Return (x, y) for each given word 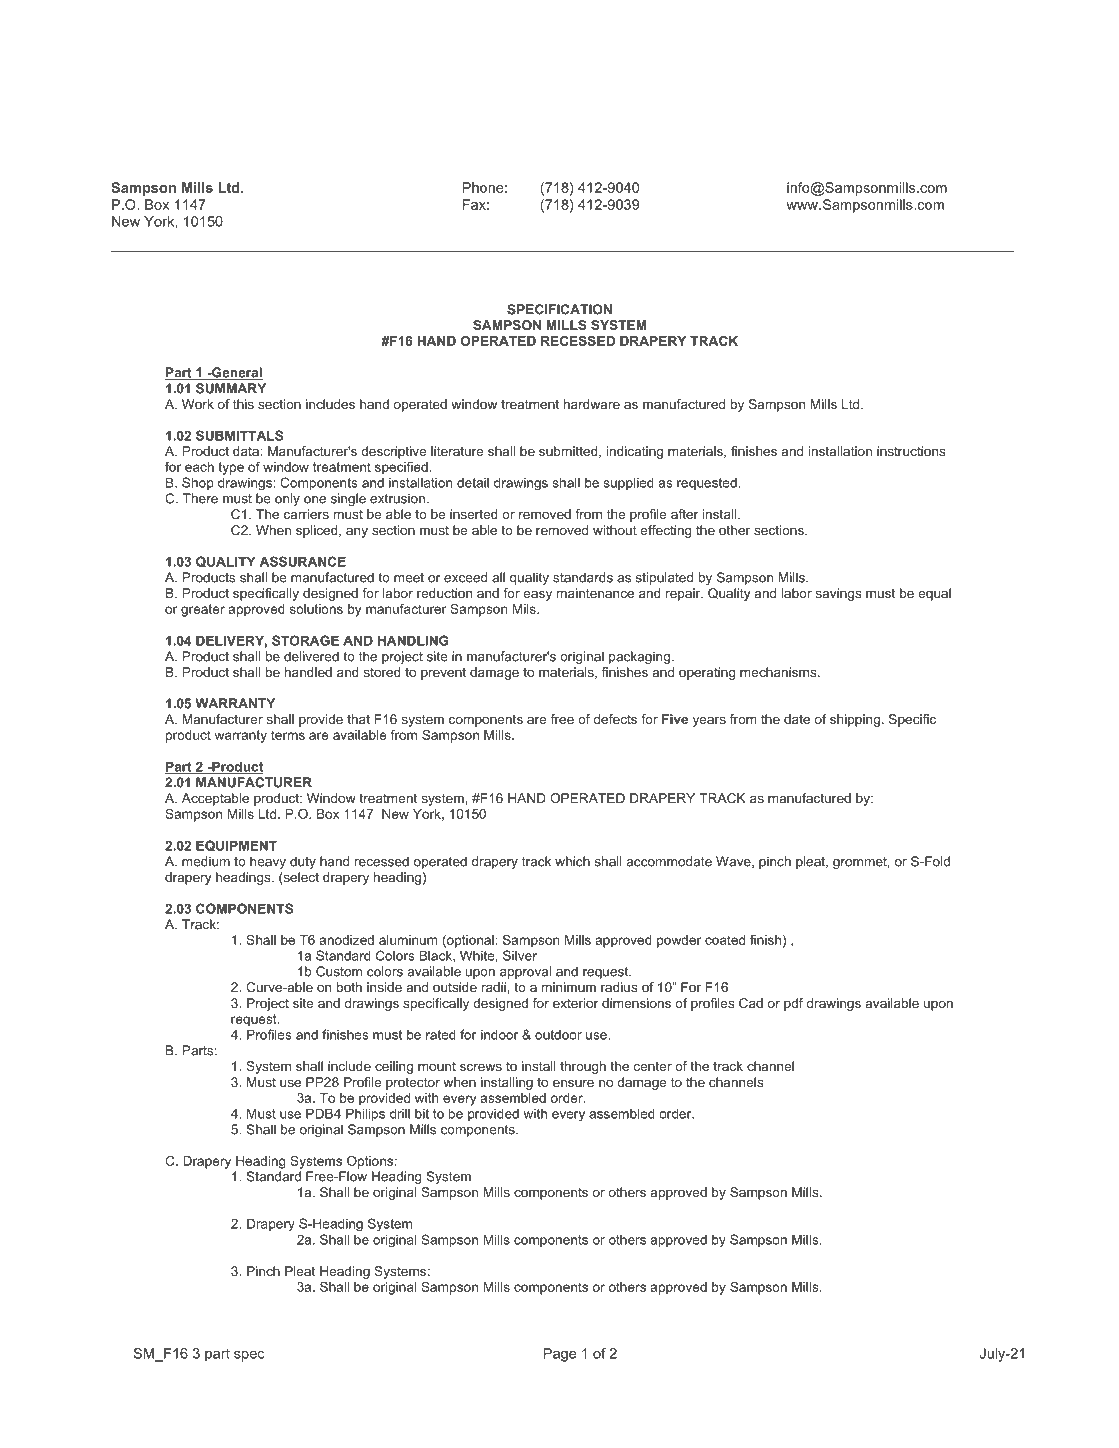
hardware (592, 404)
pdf (793, 1004)
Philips (365, 1115)
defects (615, 719)
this (243, 404)
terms (288, 735)
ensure (573, 1083)
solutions (316, 609)
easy (537, 596)
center (652, 1066)
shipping (855, 720)
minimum (569, 987)
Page (560, 1355)
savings (839, 594)
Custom (339, 971)
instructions (911, 451)
